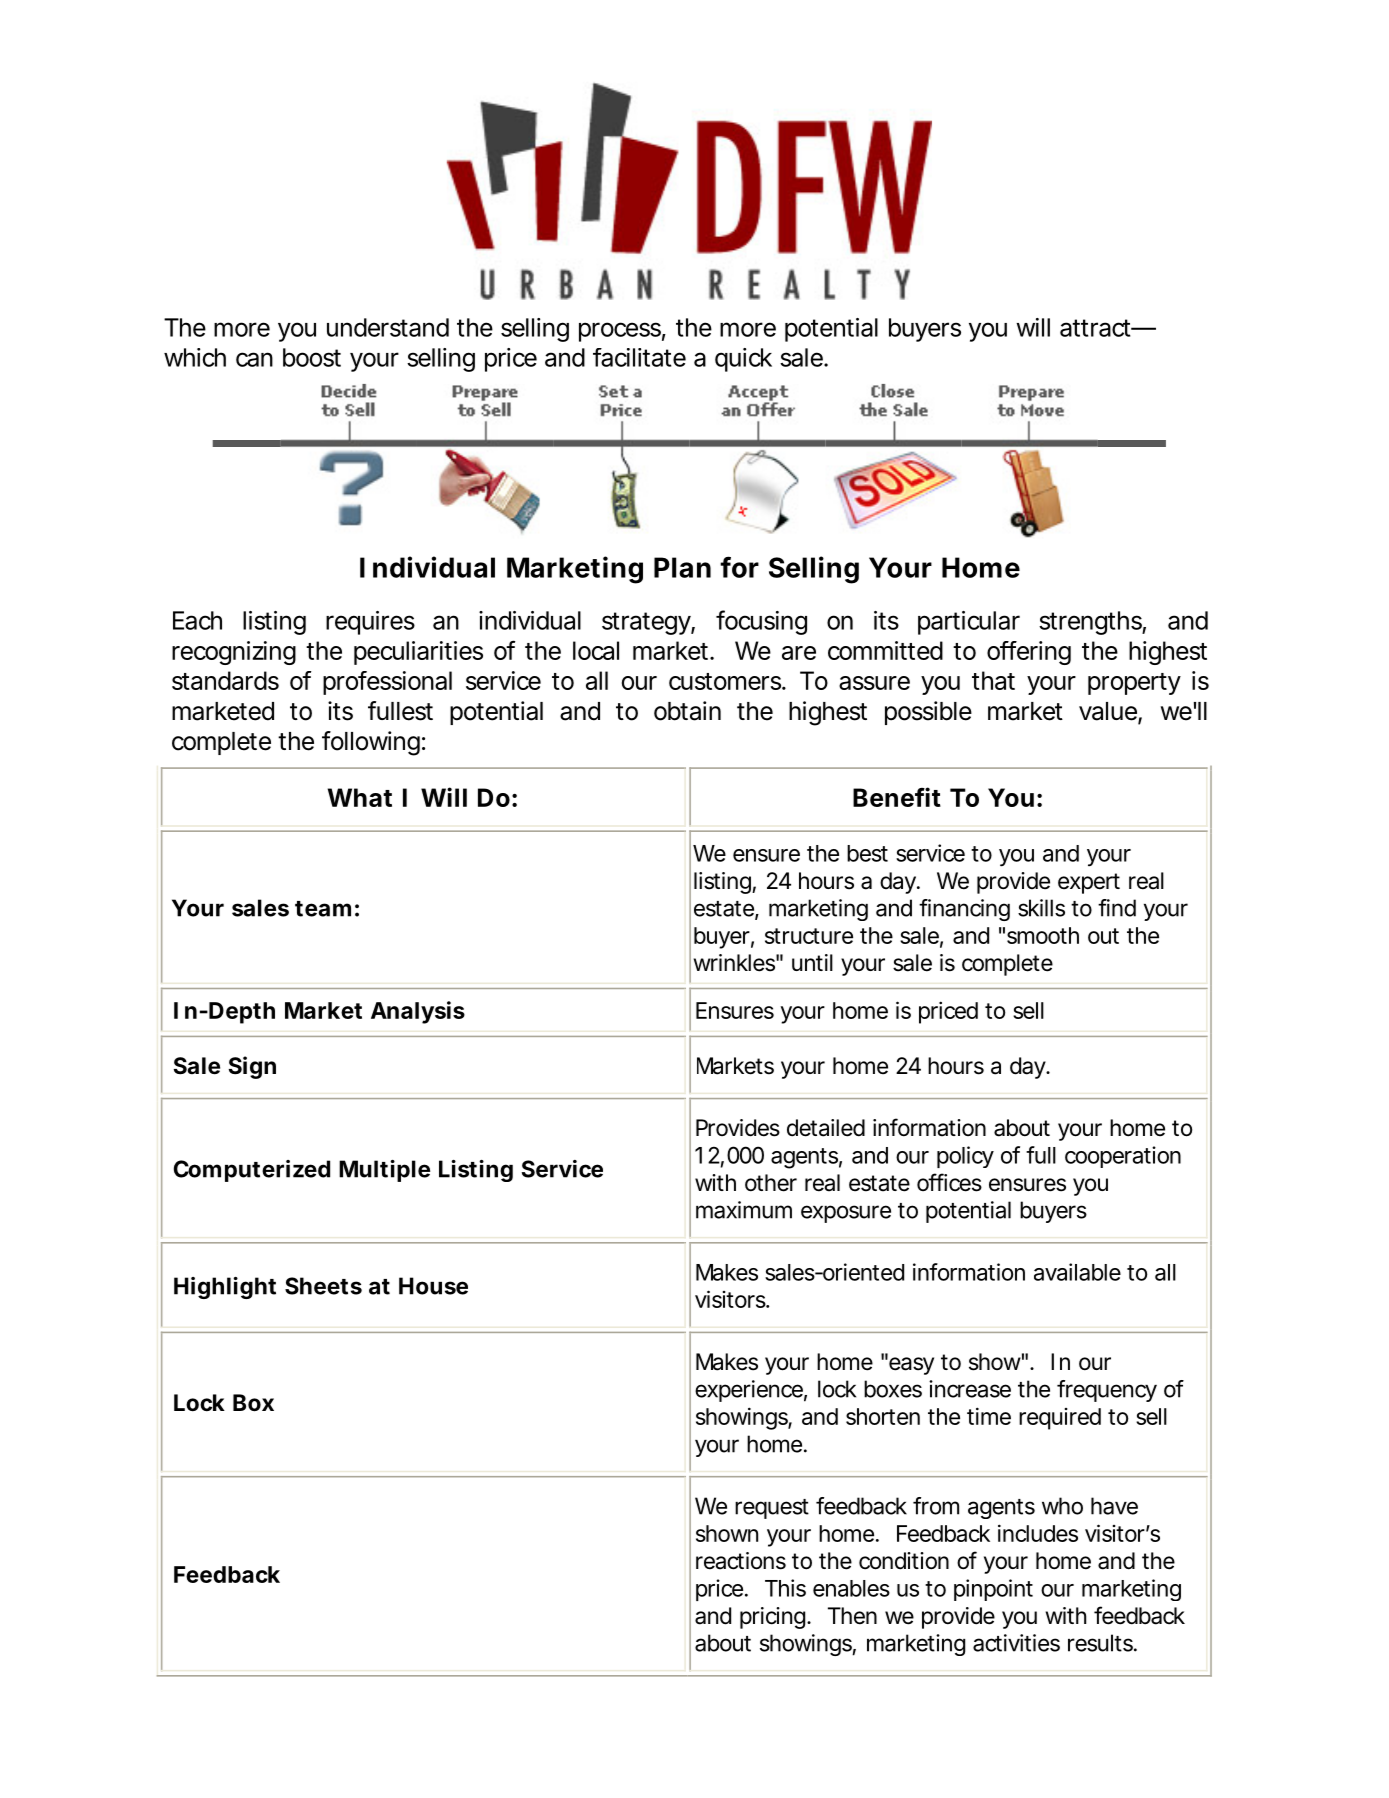 The image size is (1389, 1798). Describe the element at coordinates (1097, 328) in the screenshot. I see `attract` at that location.
